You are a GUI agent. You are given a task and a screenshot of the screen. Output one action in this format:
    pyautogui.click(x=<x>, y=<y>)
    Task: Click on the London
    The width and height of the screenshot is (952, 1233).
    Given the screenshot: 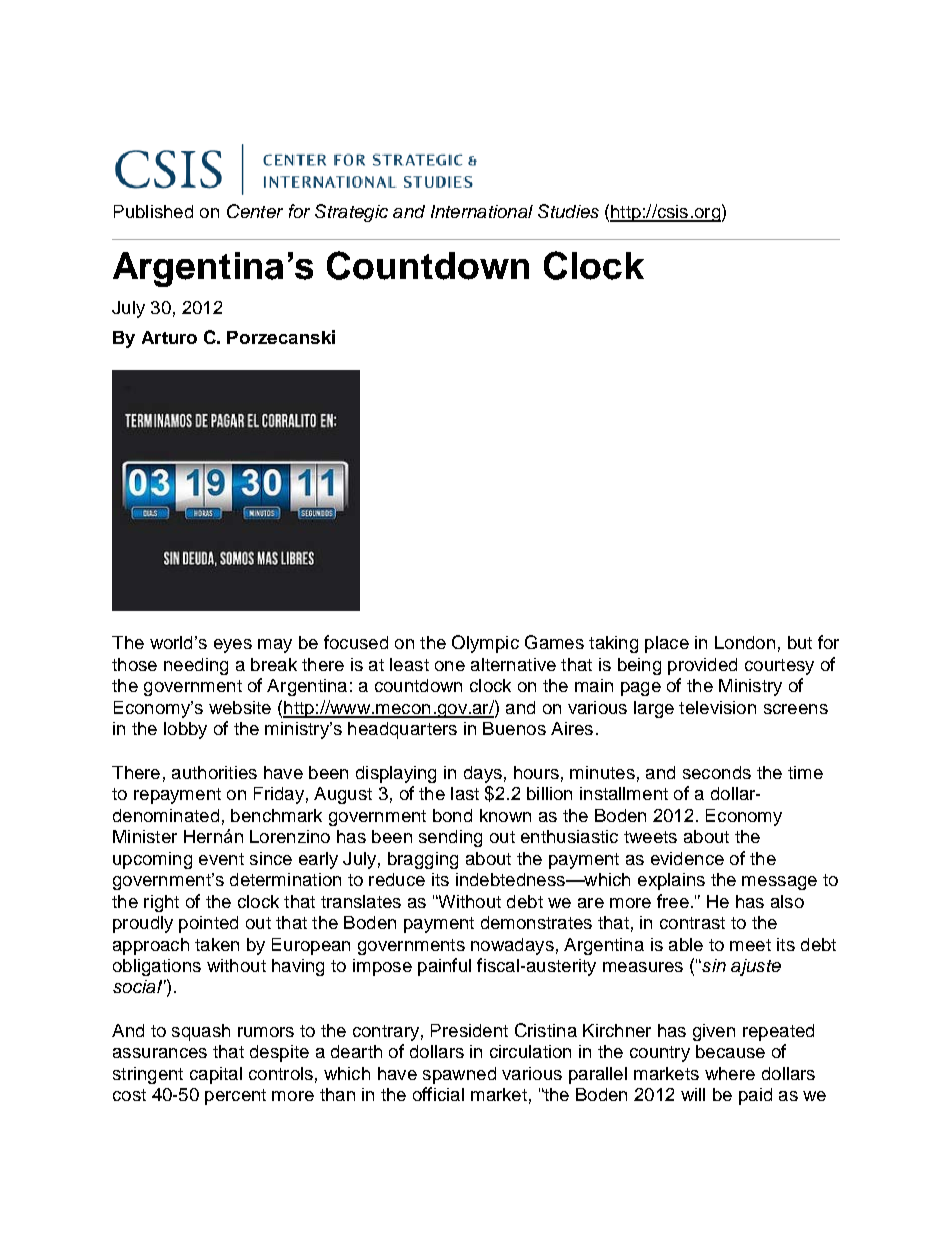 What is the action you would take?
    pyautogui.click(x=745, y=642)
